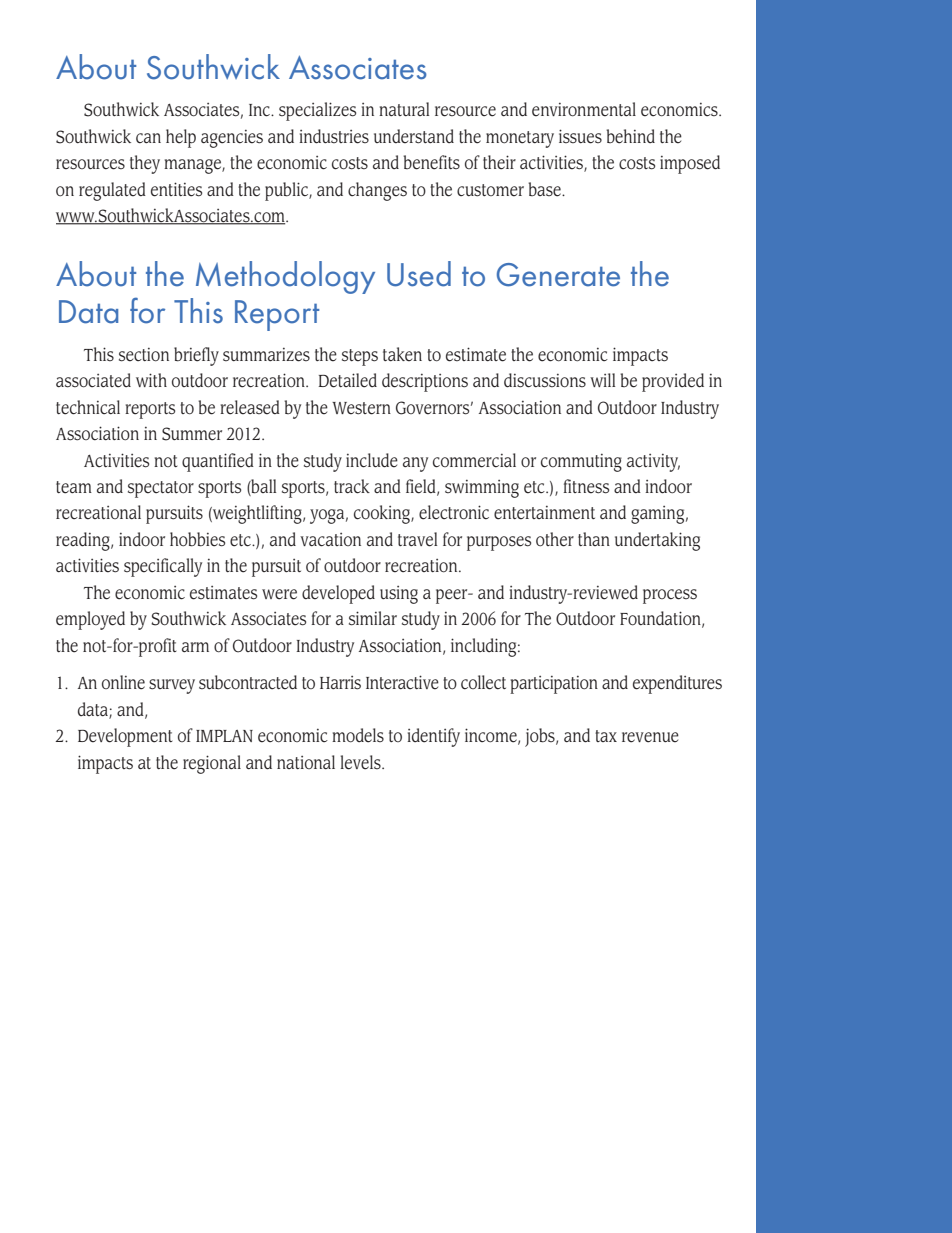 The image size is (952, 1233). What do you see at coordinates (402, 354) in the document?
I see `taken` at bounding box center [402, 354].
